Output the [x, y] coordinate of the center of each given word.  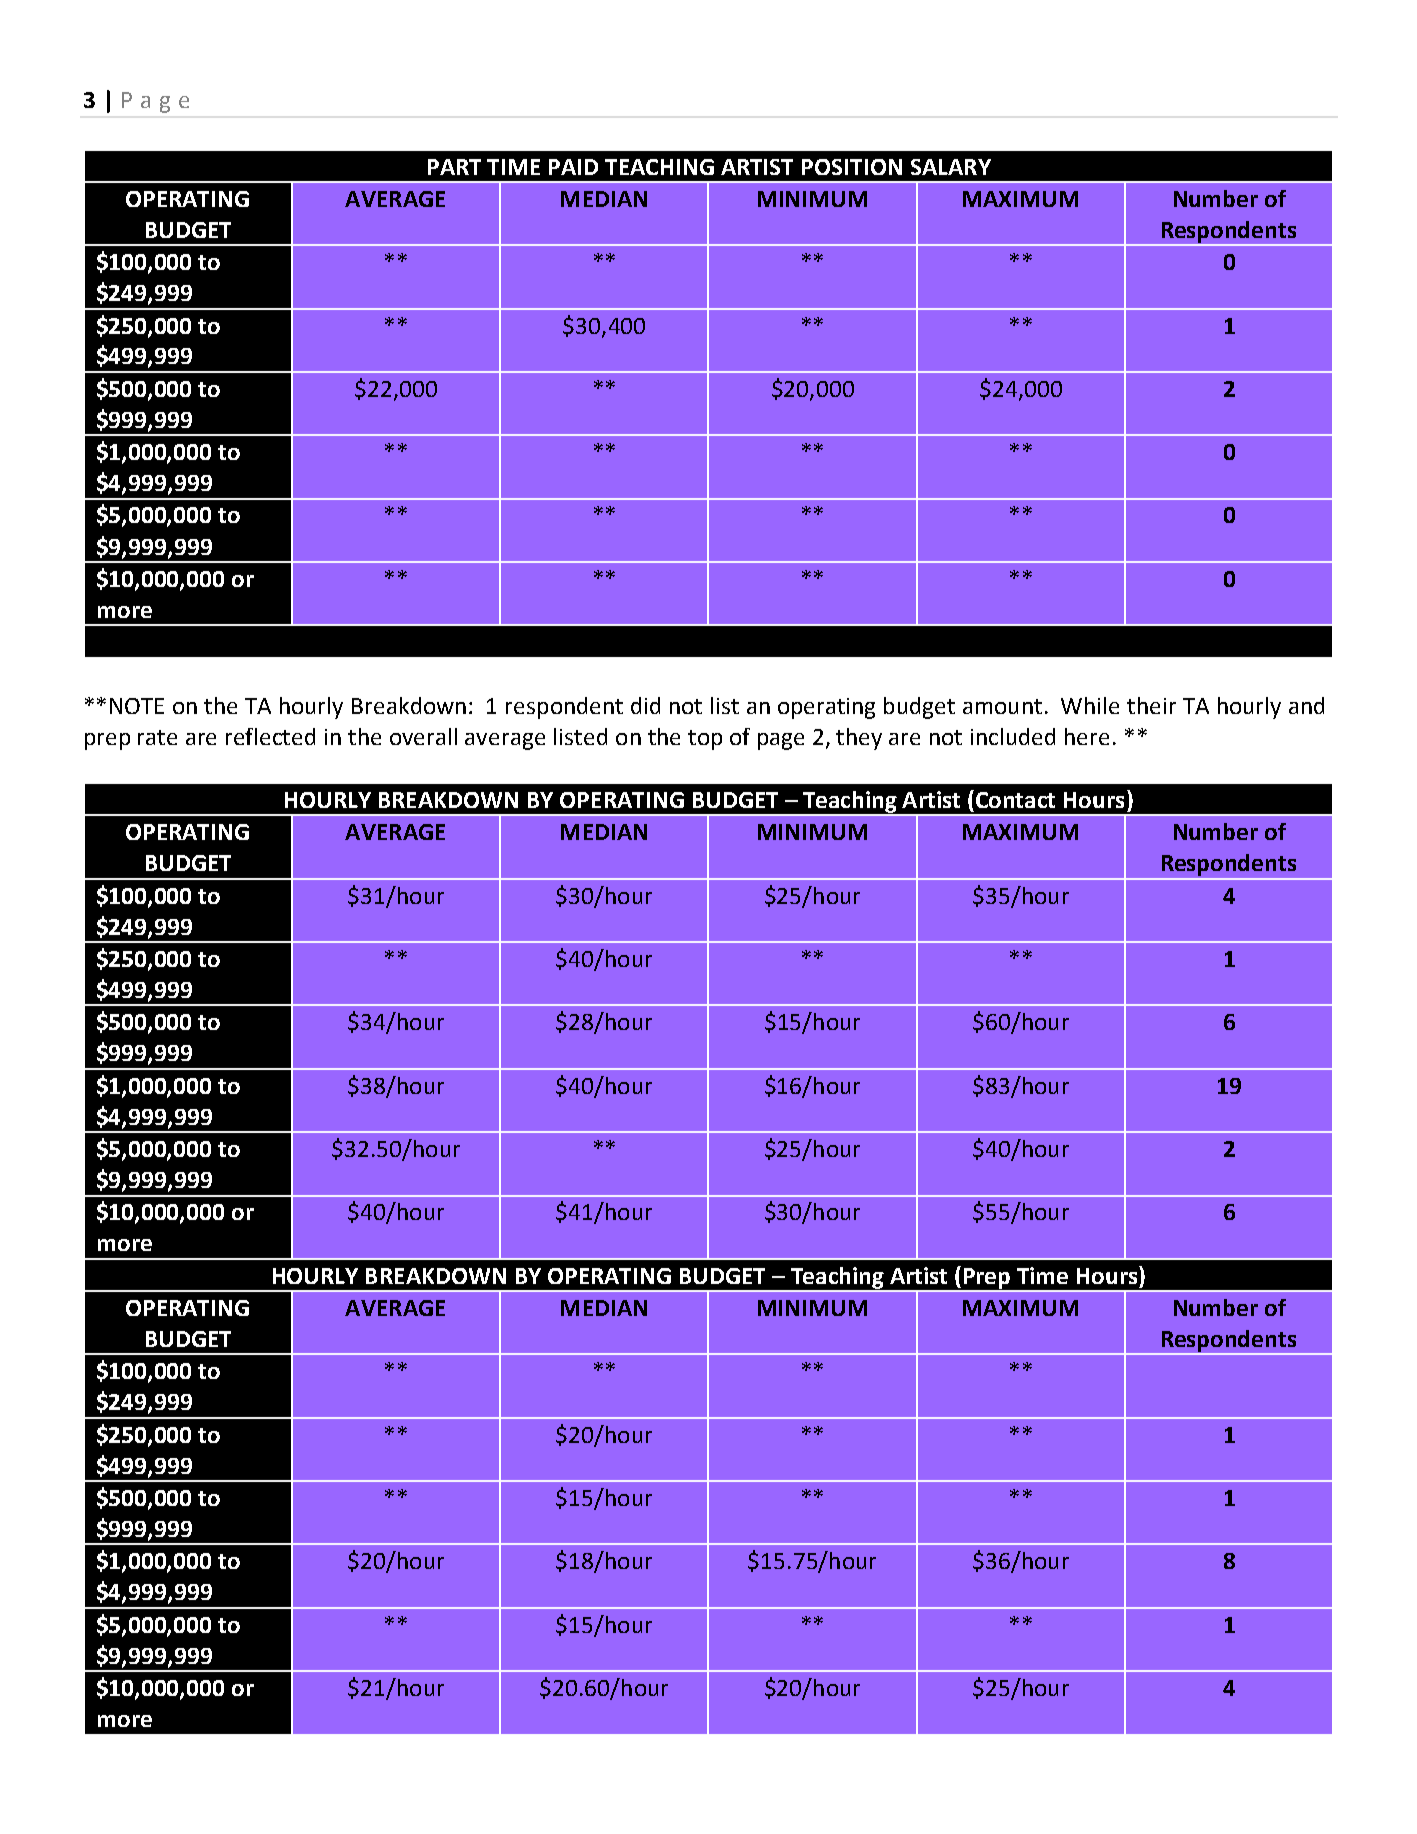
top [705, 740]
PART [454, 167]
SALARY [951, 167]
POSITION [852, 167]
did [645, 705]
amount [1002, 706]
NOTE [137, 706]
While [1090, 705]
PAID [573, 167]
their [1151, 705]
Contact [1015, 800]
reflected [270, 736]
